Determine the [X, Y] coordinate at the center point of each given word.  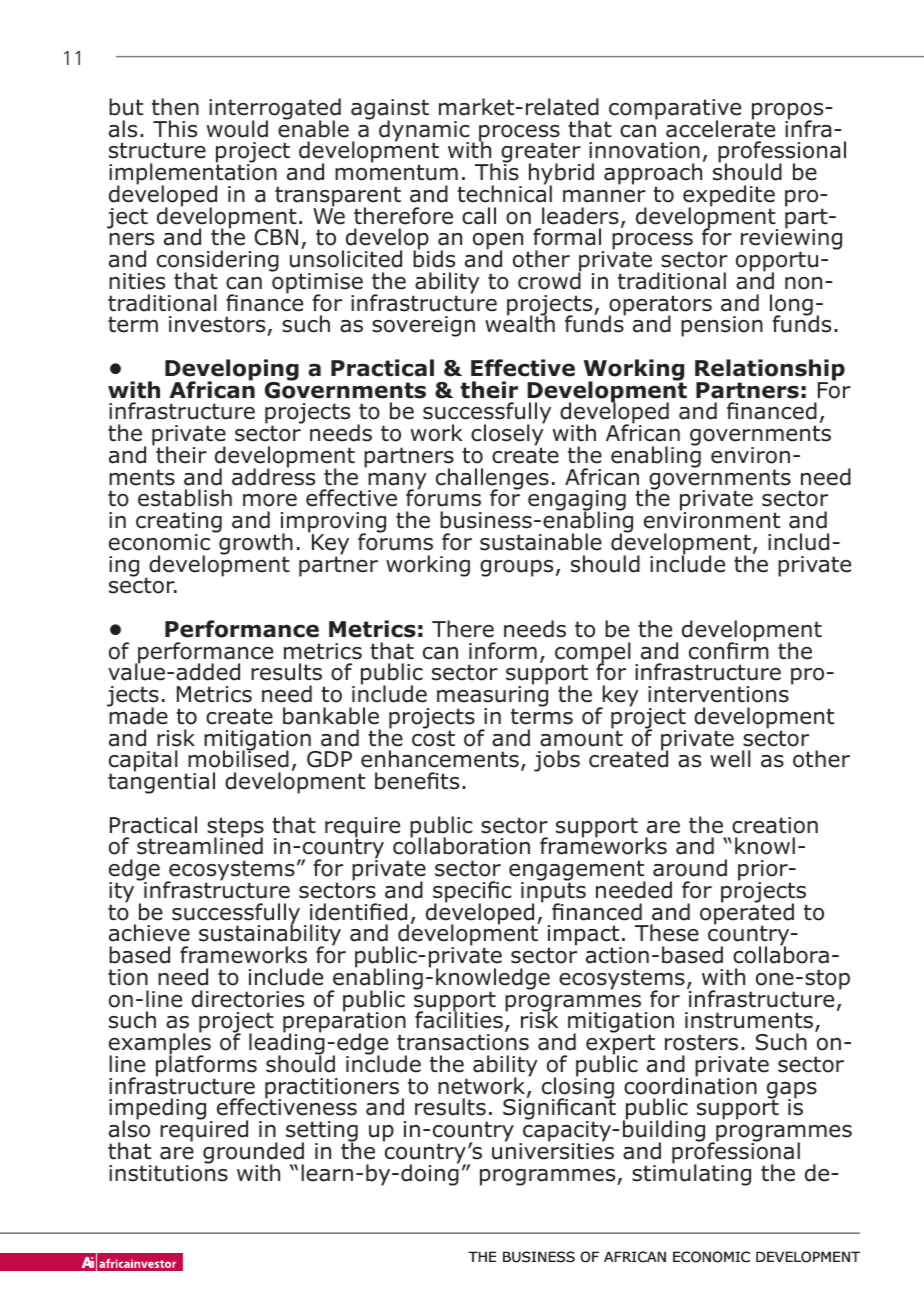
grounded [253, 1154]
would [237, 129]
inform [503, 651]
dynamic [424, 132]
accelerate [720, 128]
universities [553, 1150]
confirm [729, 650]
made [137, 715]
